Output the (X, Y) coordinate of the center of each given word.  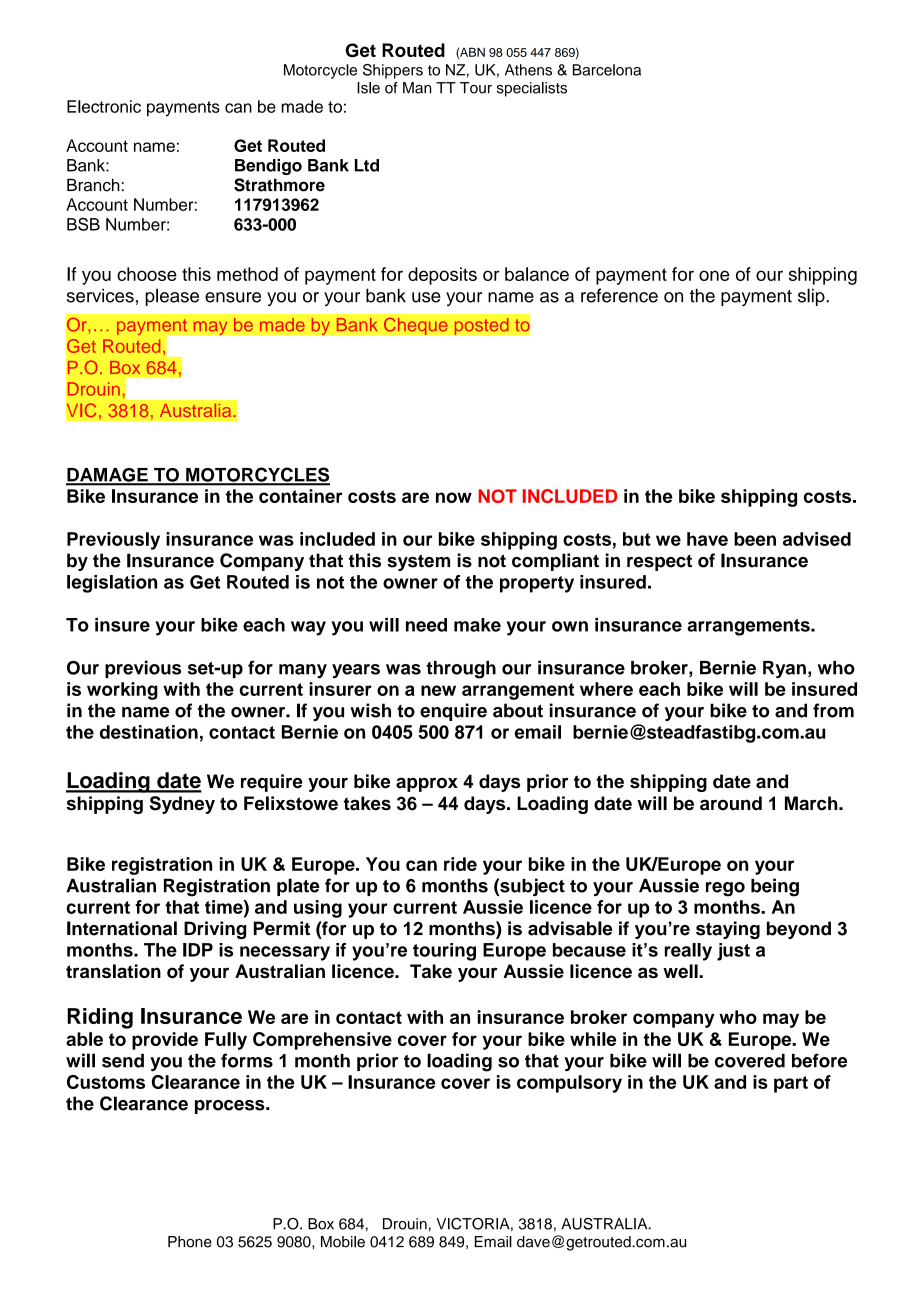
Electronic (104, 106)
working (122, 691)
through (461, 670)
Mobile (343, 1242)
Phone (190, 1242)
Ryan (784, 670)
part (791, 1084)
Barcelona (607, 70)
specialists (532, 89)
